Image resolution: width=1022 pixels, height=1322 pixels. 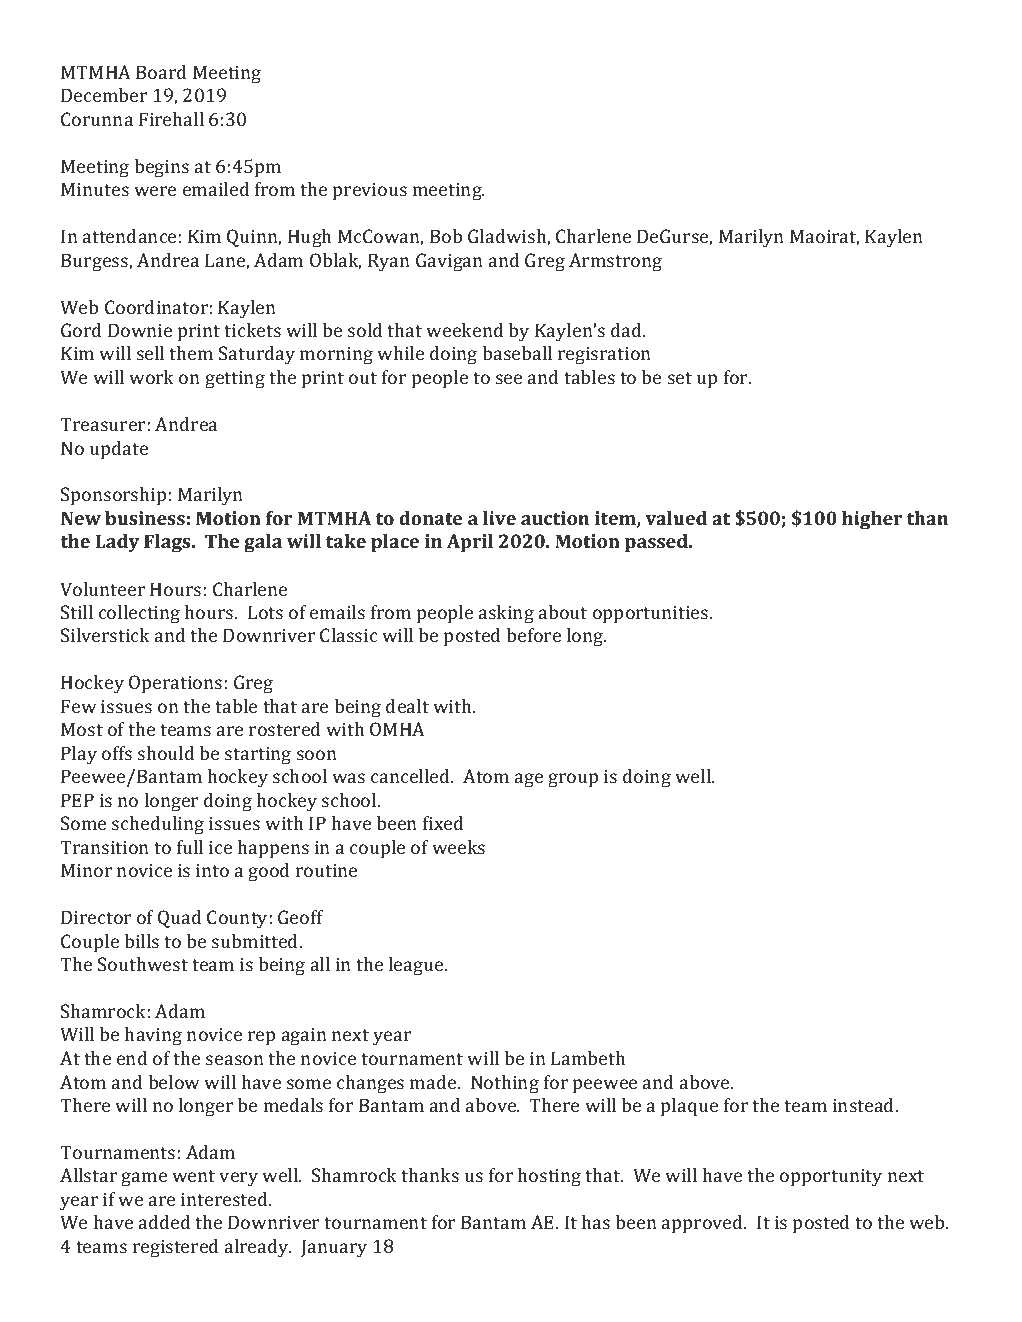 I want to click on Board, so click(x=161, y=72).
